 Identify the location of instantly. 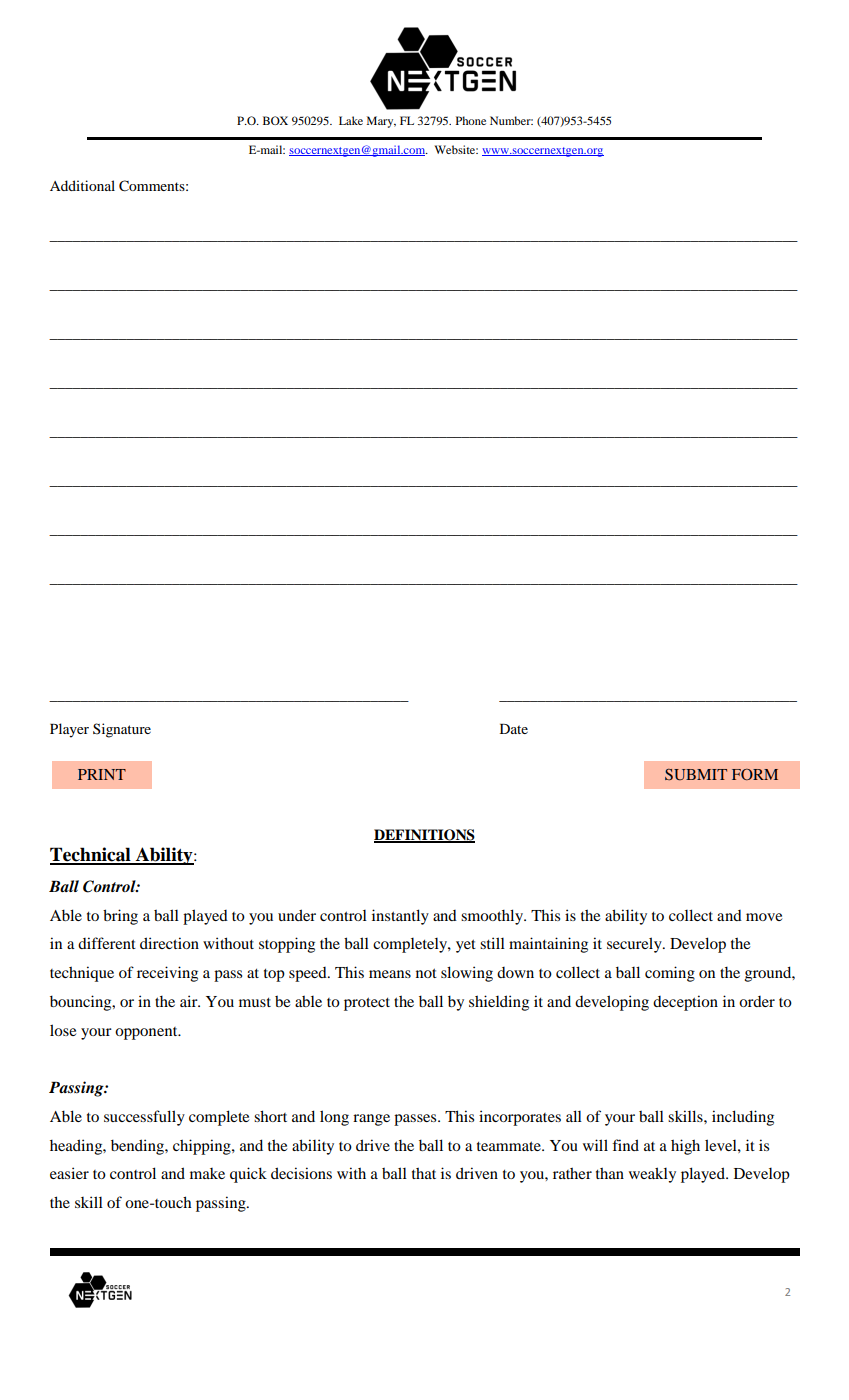
(400, 917).
